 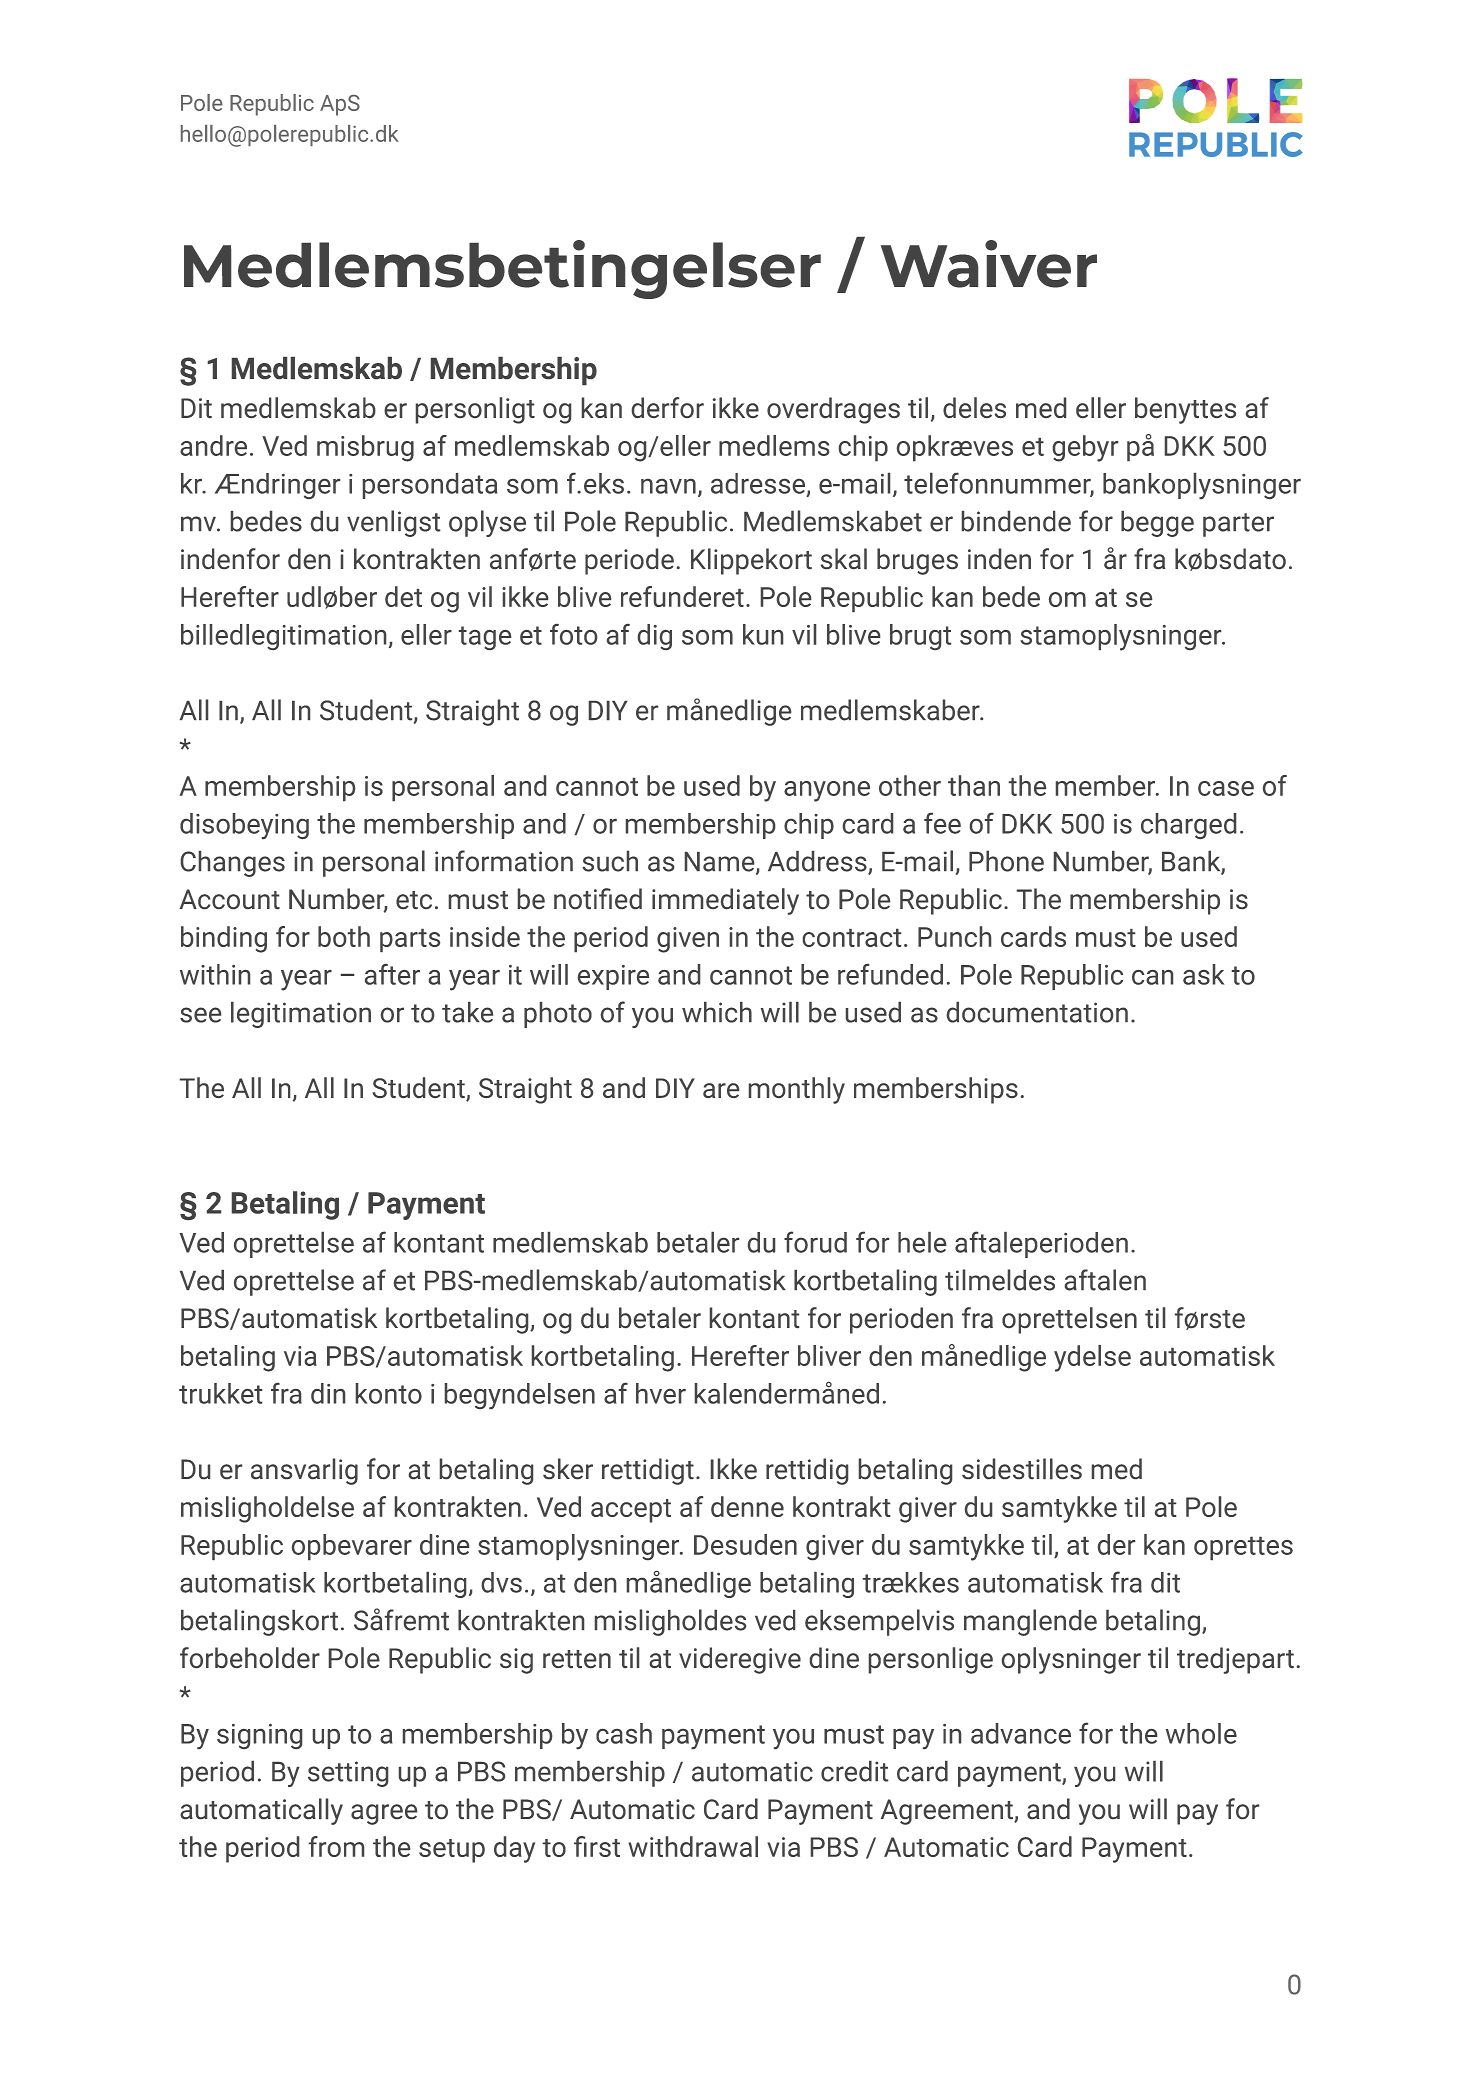 I want to click on whole, so click(x=1201, y=1733).
